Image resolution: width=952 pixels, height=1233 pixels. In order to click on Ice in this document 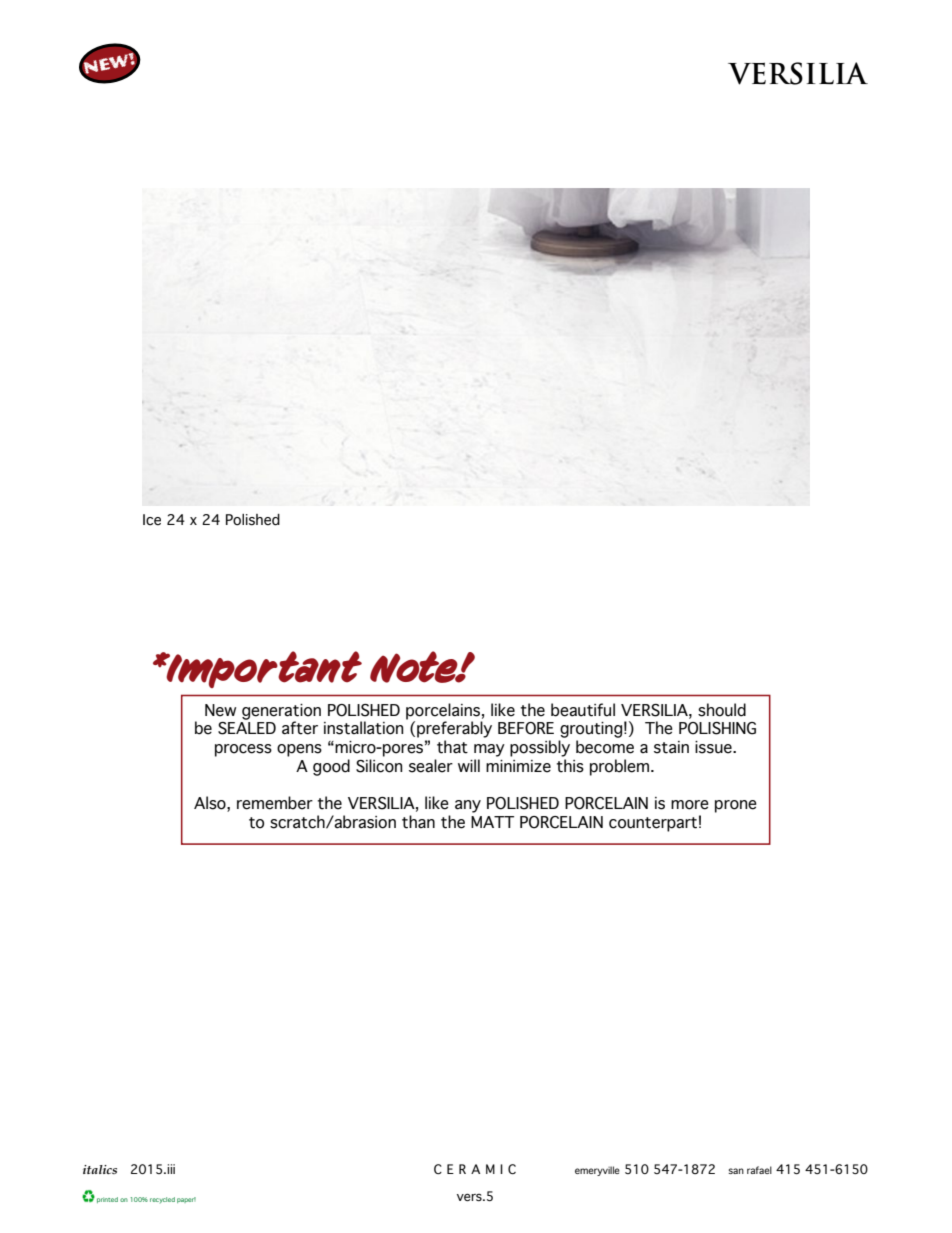, I will do `click(152, 520)`.
